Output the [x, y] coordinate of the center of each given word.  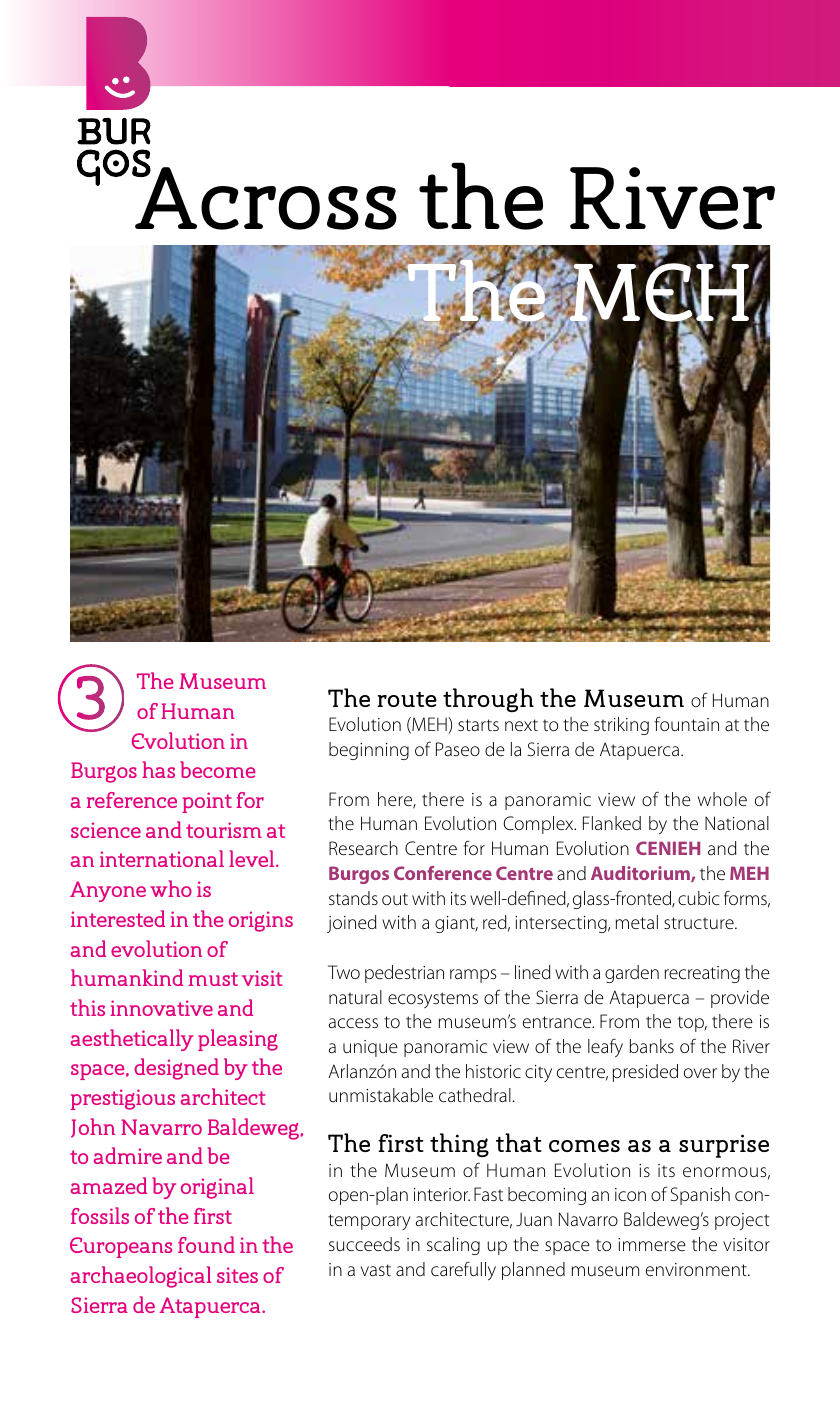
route [407, 699]
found [206, 1244]
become [217, 769]
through [488, 700]
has [158, 769]
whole [722, 799]
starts [478, 725]
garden [632, 974]
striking [621, 726]
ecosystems [433, 1000]
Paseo [458, 749]
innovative [161, 1008]
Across [265, 197]
